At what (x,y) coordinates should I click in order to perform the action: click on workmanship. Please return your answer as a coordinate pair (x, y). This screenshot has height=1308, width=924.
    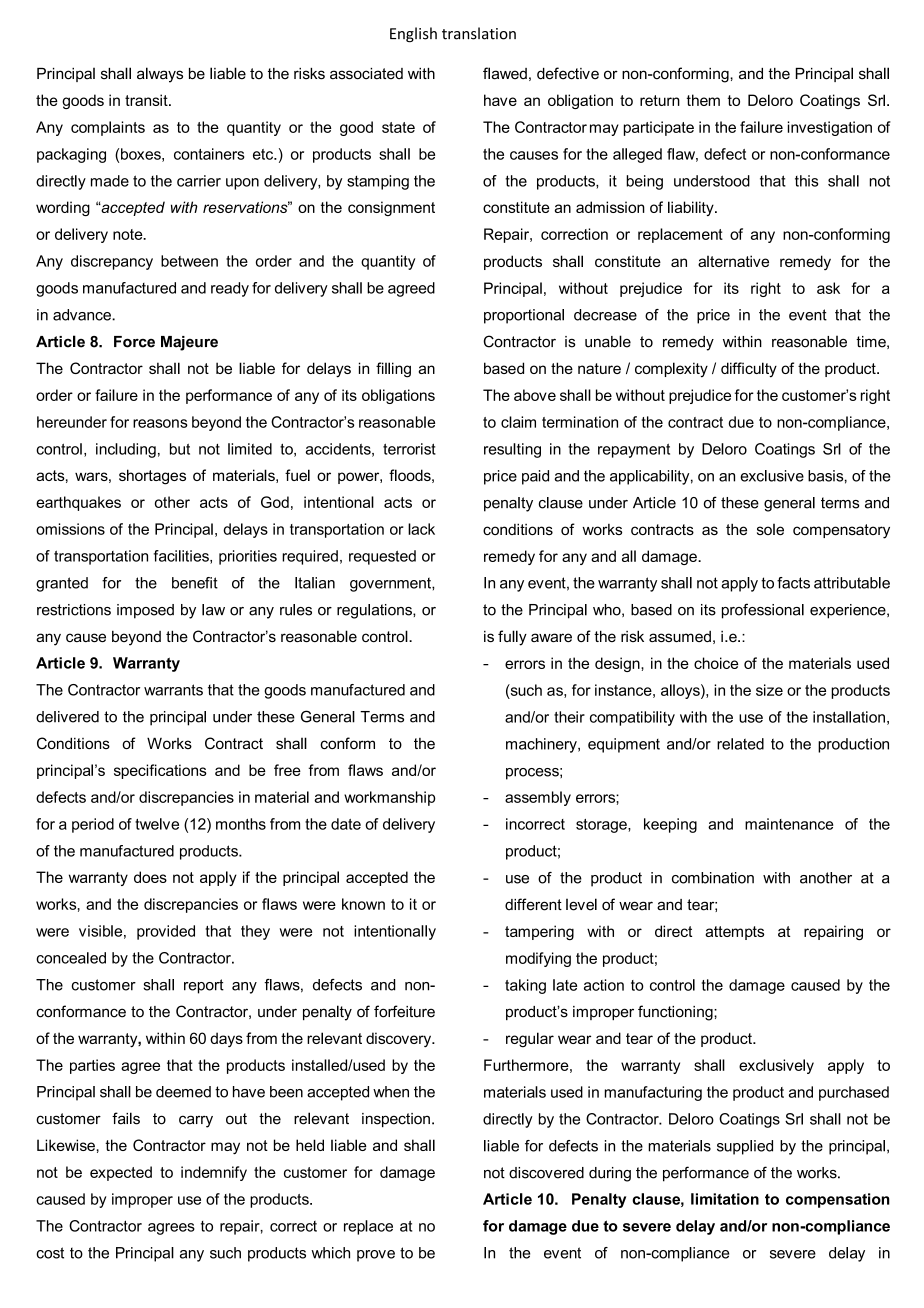
    Looking at the image, I should click on (390, 798).
